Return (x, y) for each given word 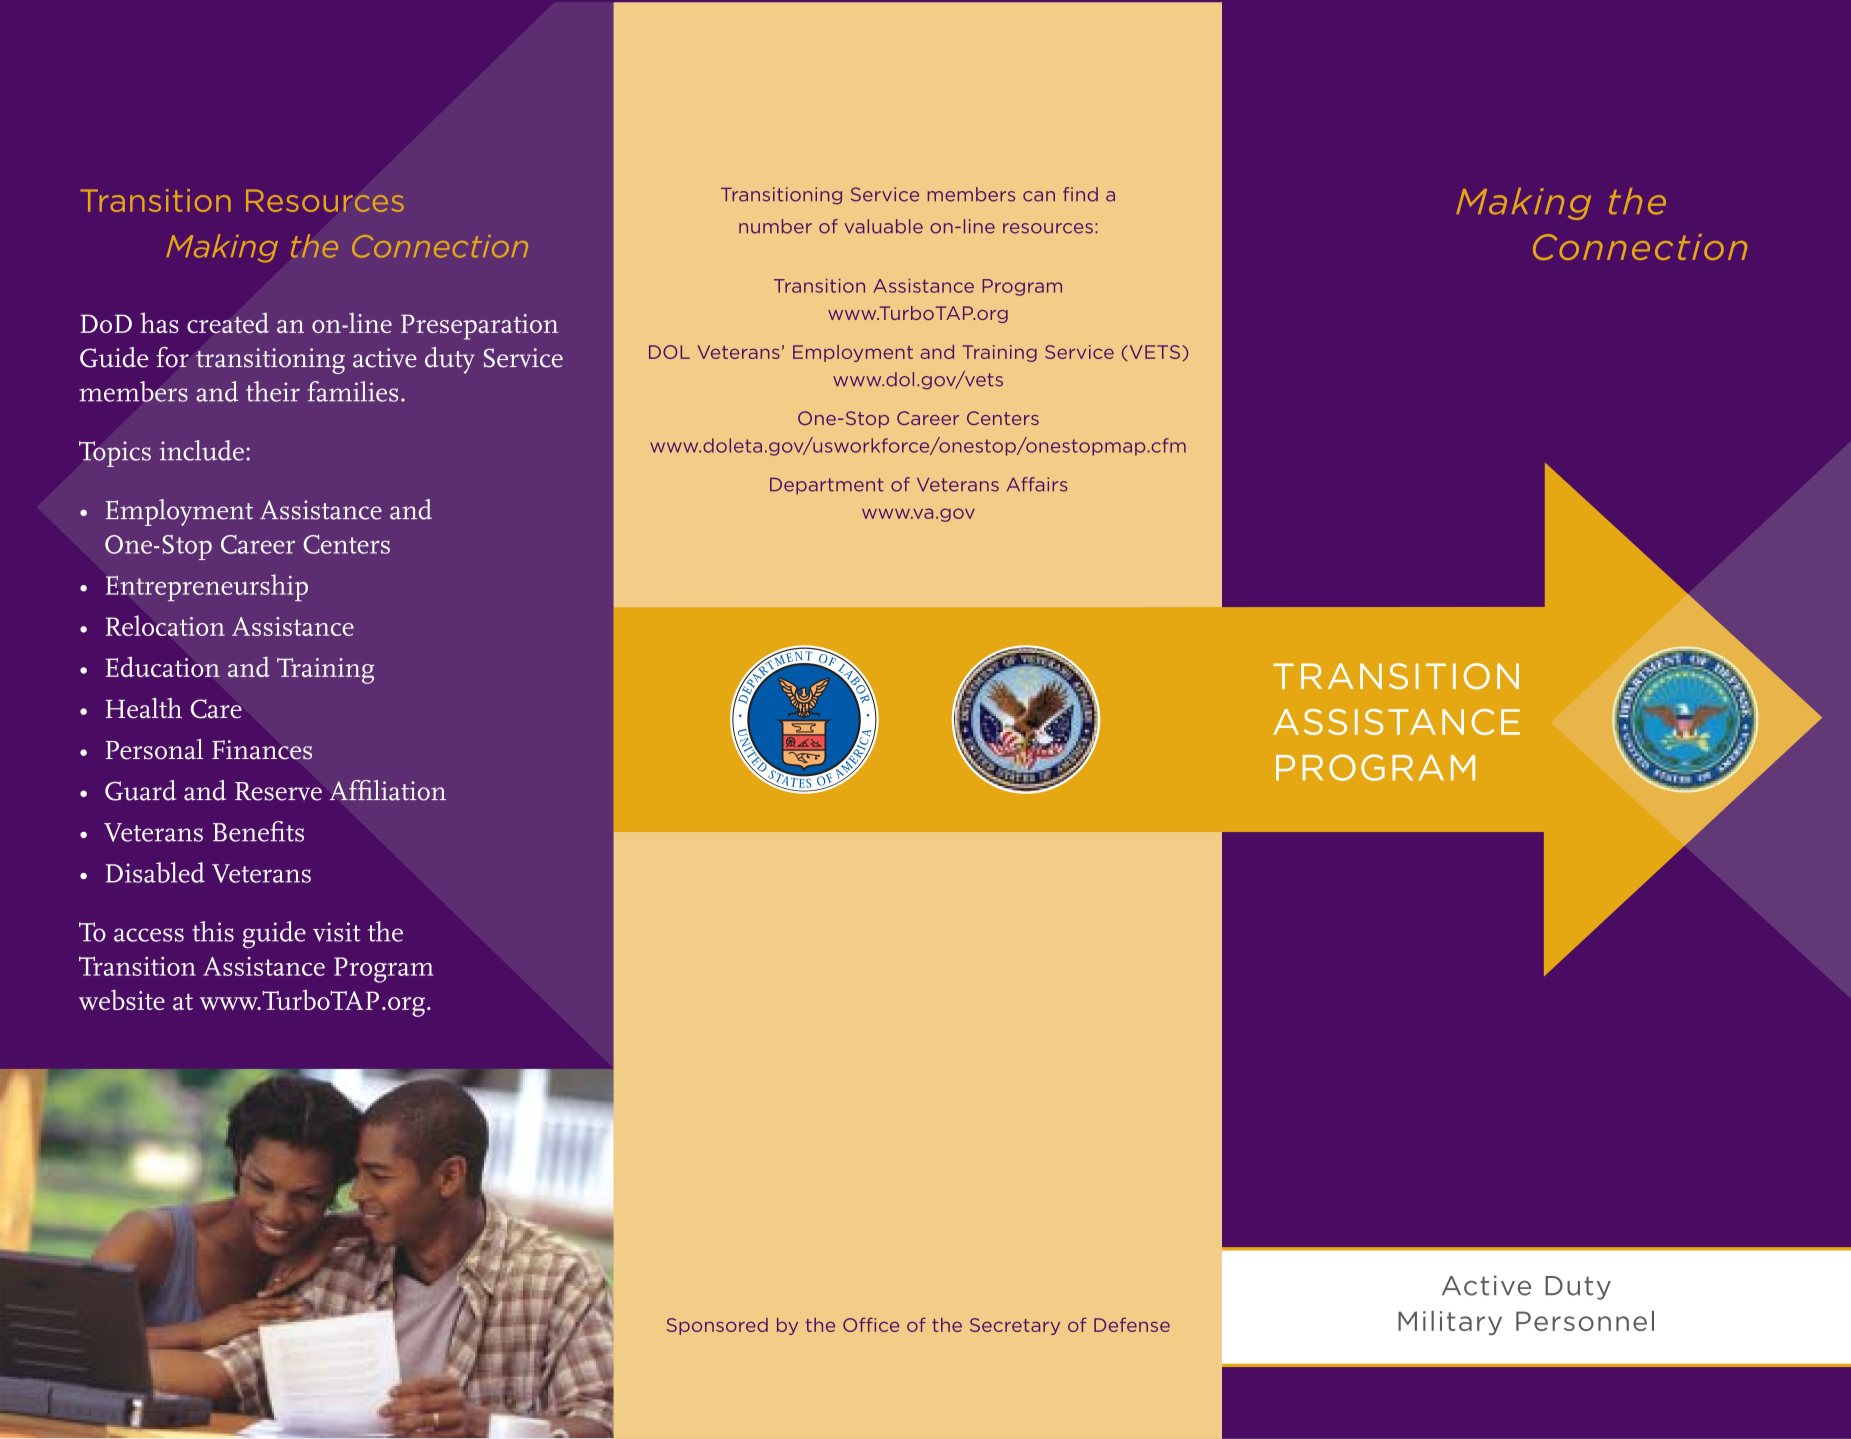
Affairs (1037, 484)
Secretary (1015, 1326)
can (1039, 196)
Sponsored (717, 1326)
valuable (884, 226)
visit (337, 932)
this (213, 931)
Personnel (1585, 1321)
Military (1450, 1323)
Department (827, 486)
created (228, 323)
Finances (262, 750)
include (202, 450)
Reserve (278, 791)
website (122, 999)
